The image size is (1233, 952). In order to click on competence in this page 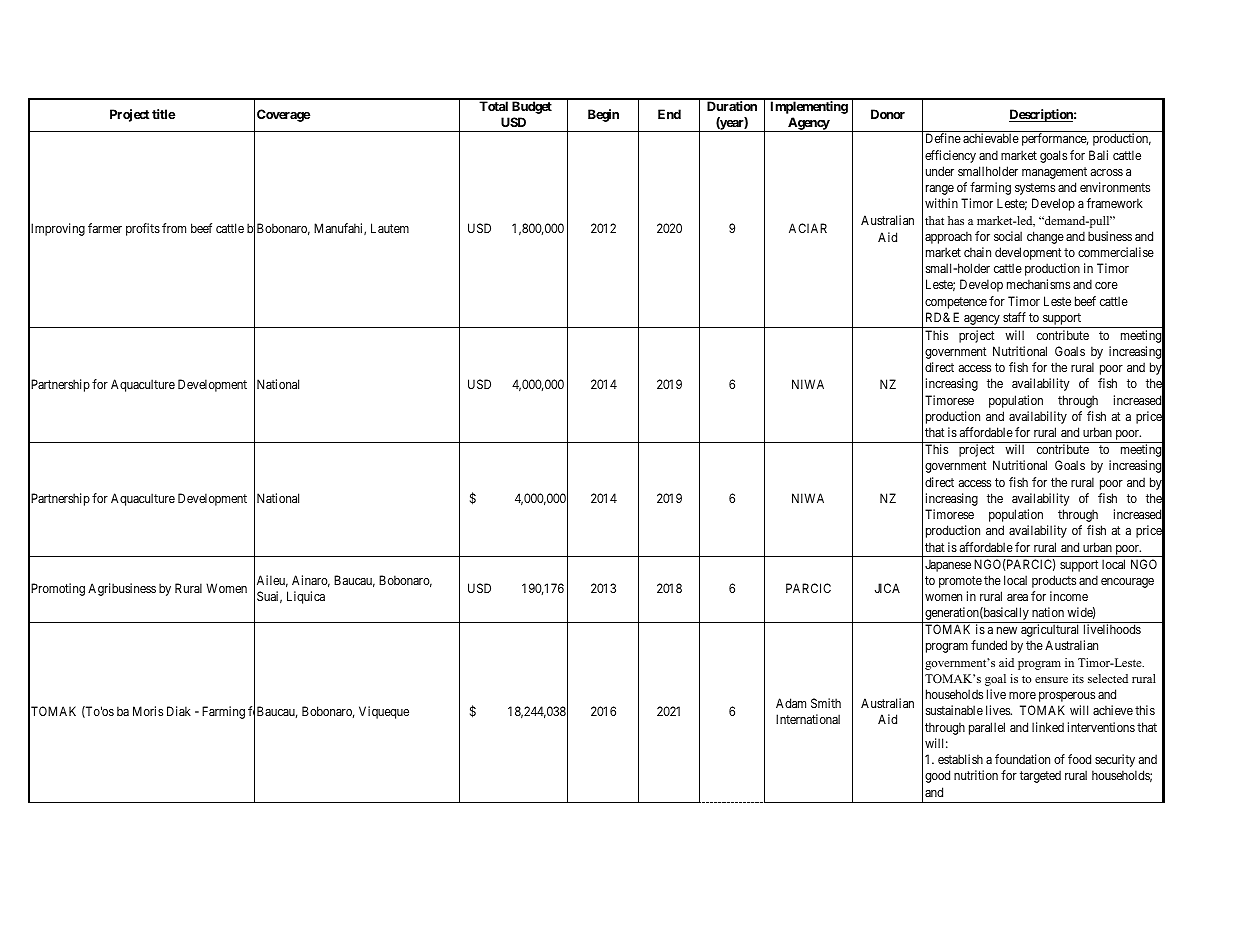, I will do `click(956, 303)`.
